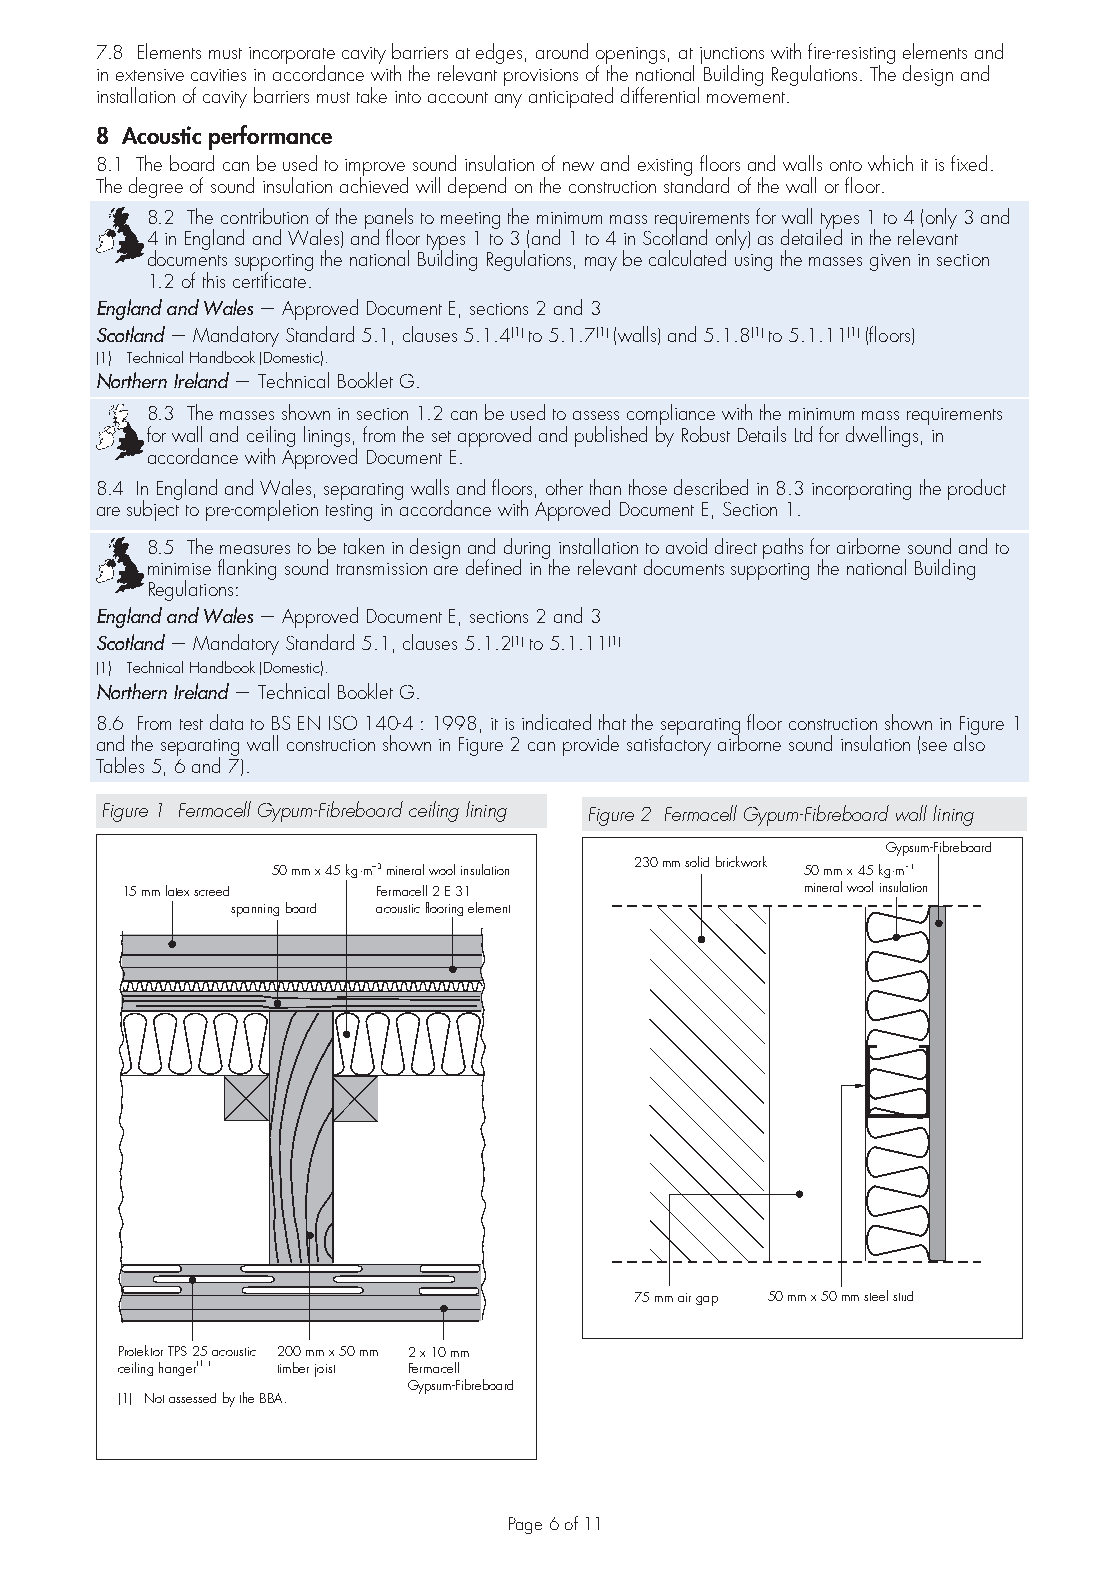  I want to click on provide, so click(591, 745).
